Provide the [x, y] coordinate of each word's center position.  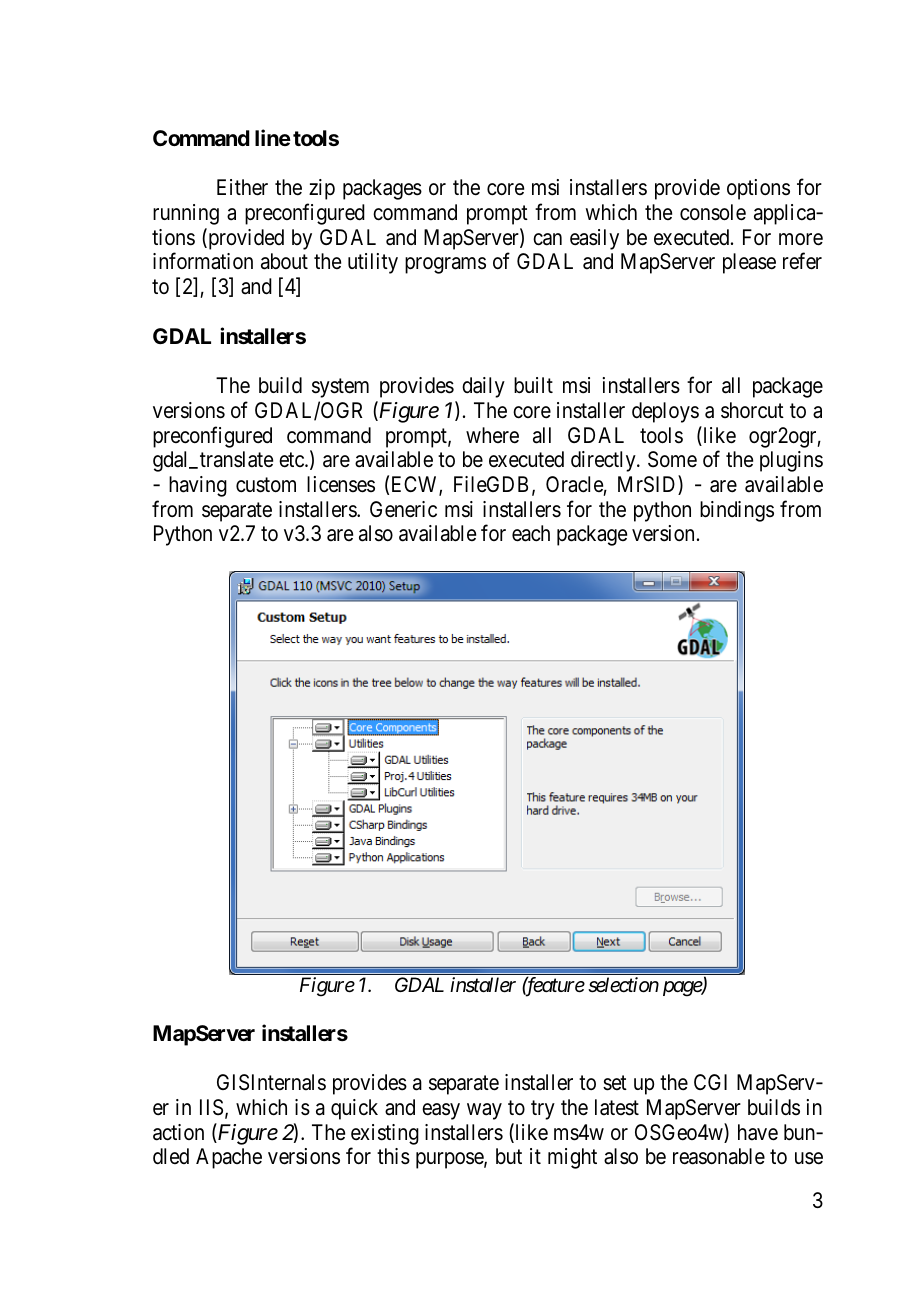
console [713, 212]
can [547, 239]
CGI [710, 1082]
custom [266, 485]
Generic [403, 509]
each [531, 533]
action [178, 1132]
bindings [737, 511]
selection [623, 985]
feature [553, 987]
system [340, 388]
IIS [211, 1107]
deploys [665, 412]
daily [483, 387]
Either [242, 187]
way [484, 1111]
